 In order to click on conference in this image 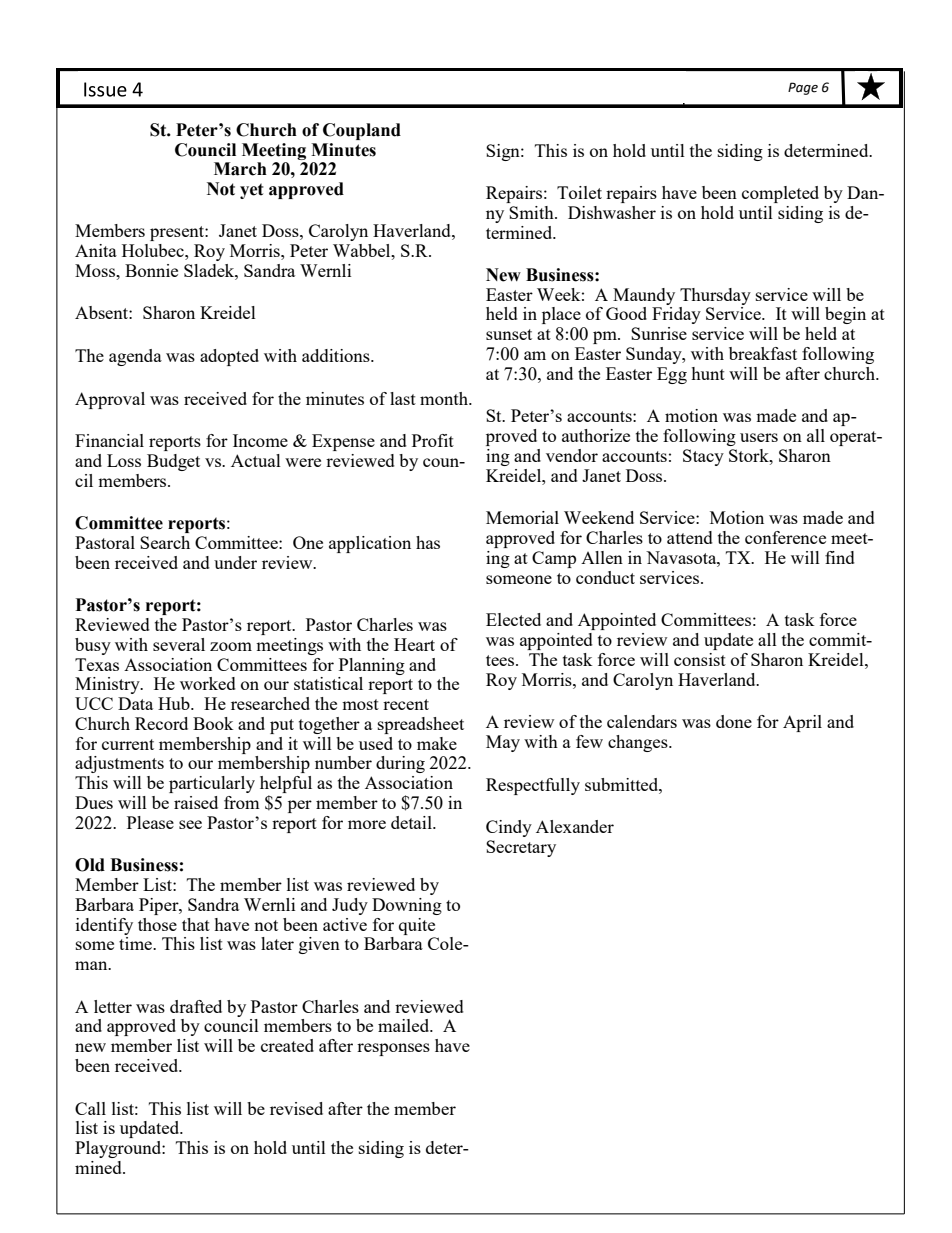, I will do `click(785, 537)`.
